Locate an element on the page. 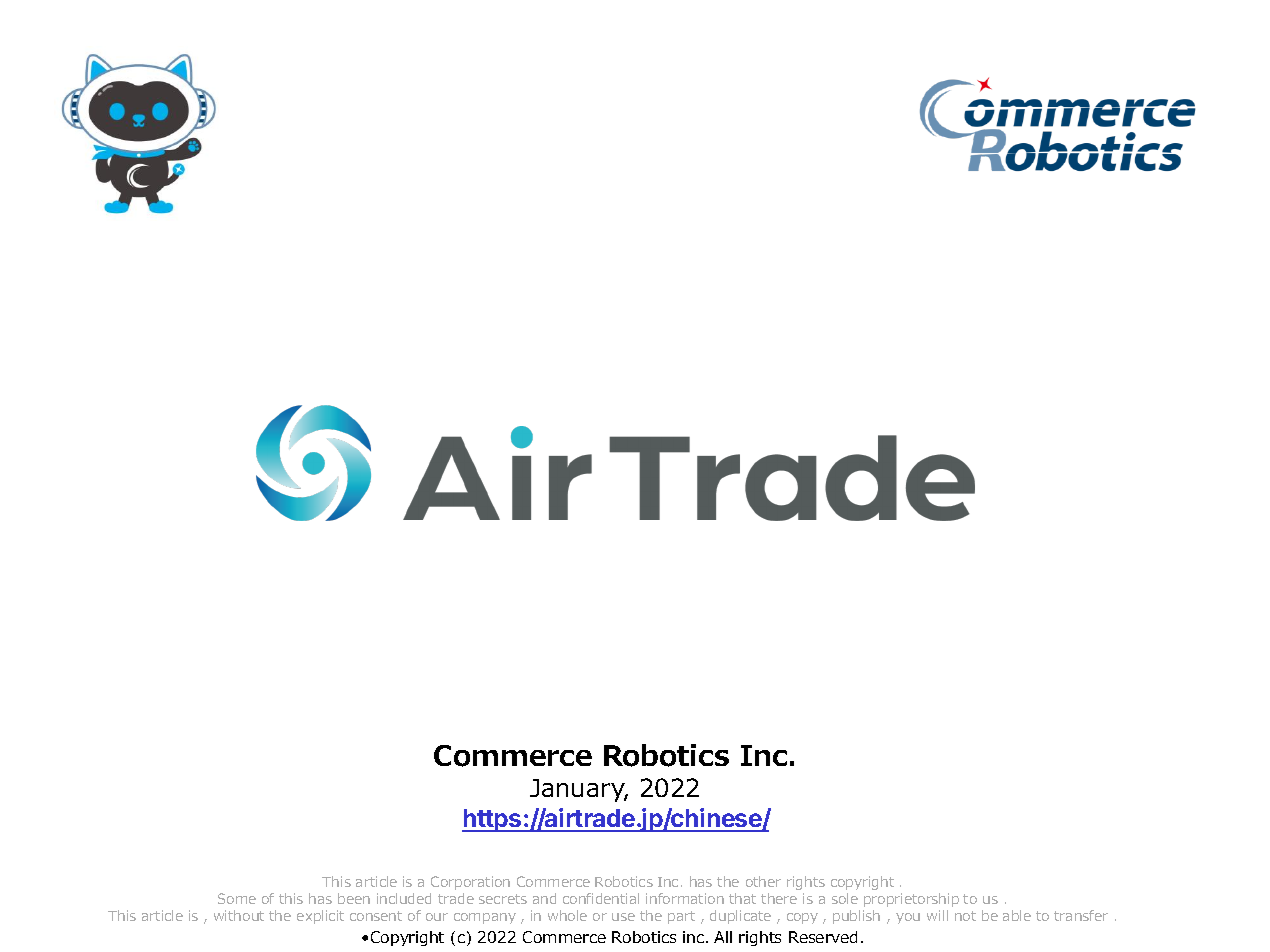  other is located at coordinates (763, 881).
